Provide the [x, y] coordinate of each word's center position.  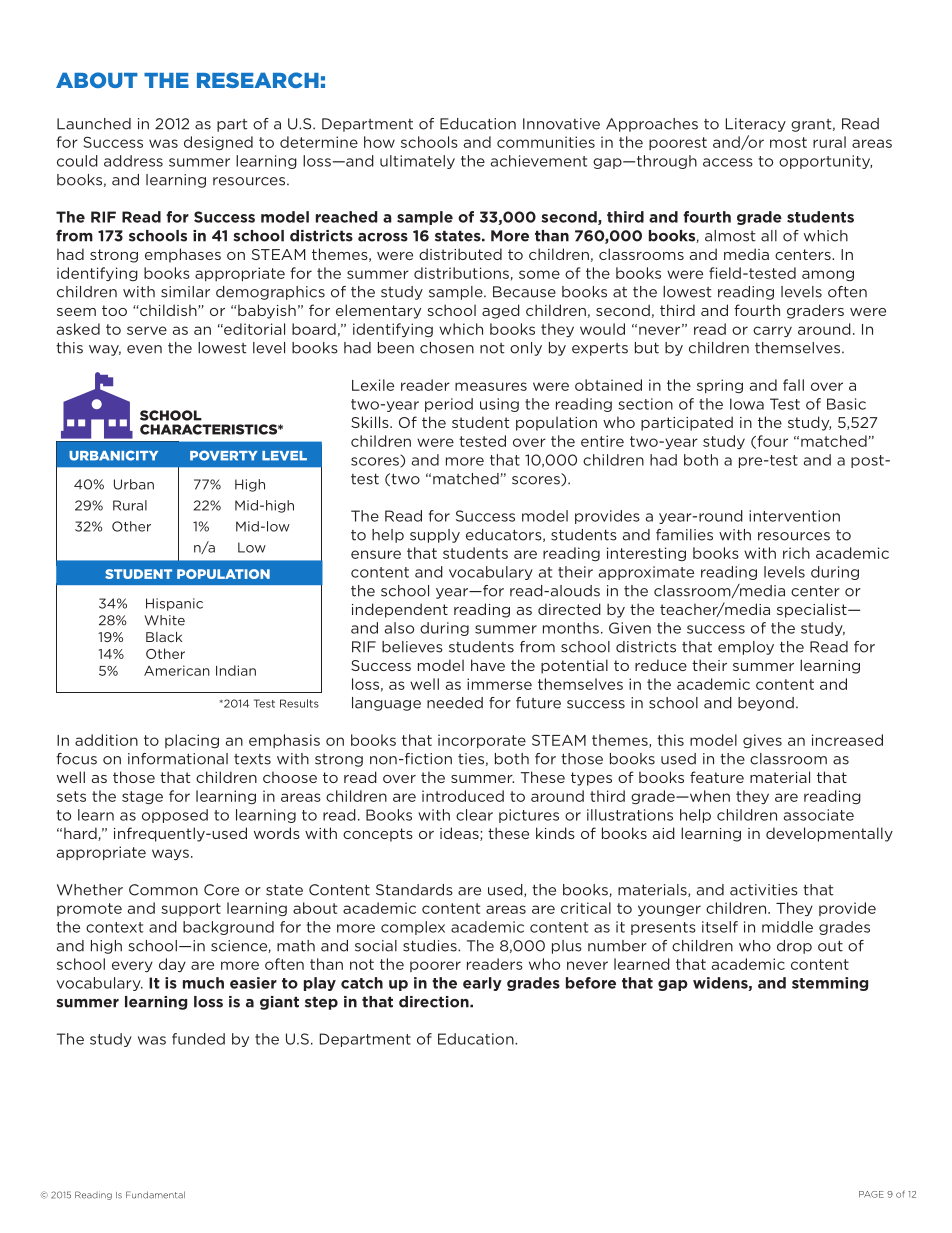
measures [491, 386]
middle [787, 927]
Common [163, 890]
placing [192, 741]
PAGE [871, 1194]
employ [746, 648]
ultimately [417, 162]
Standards [414, 890]
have [488, 665]
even [144, 349]
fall [793, 385]
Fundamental [155, 1195]
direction [435, 1002]
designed [218, 143]
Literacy [756, 125]
